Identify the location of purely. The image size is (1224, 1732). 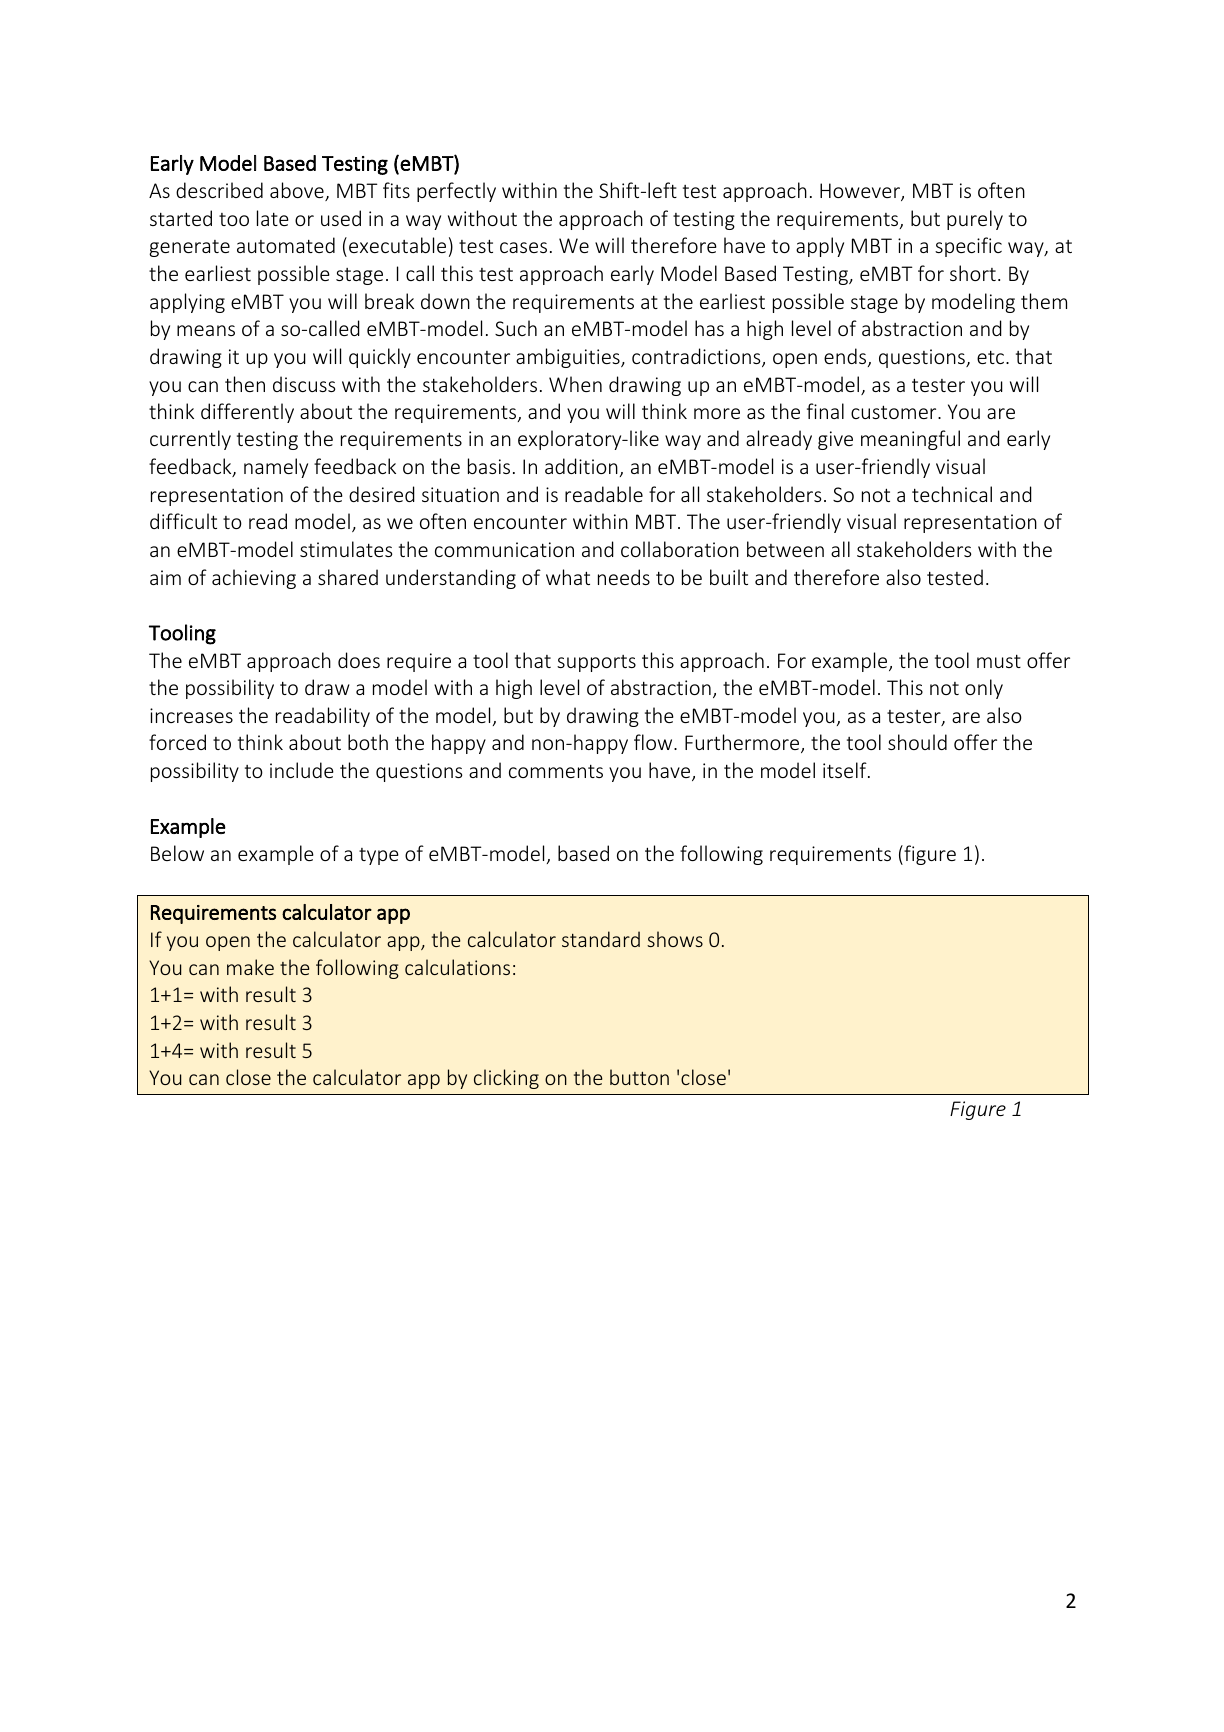
(975, 220).
